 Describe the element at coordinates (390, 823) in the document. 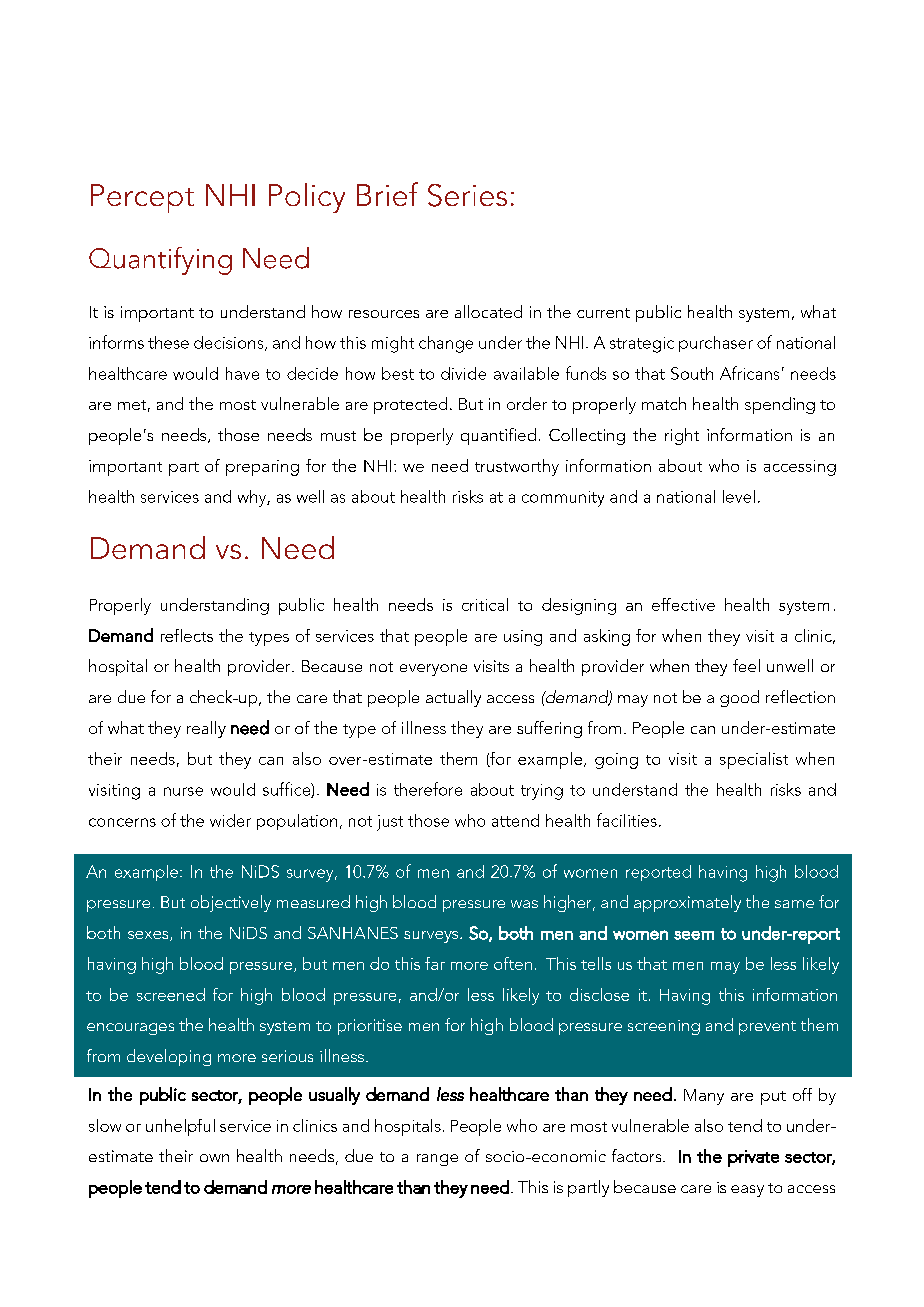

I see `just` at that location.
